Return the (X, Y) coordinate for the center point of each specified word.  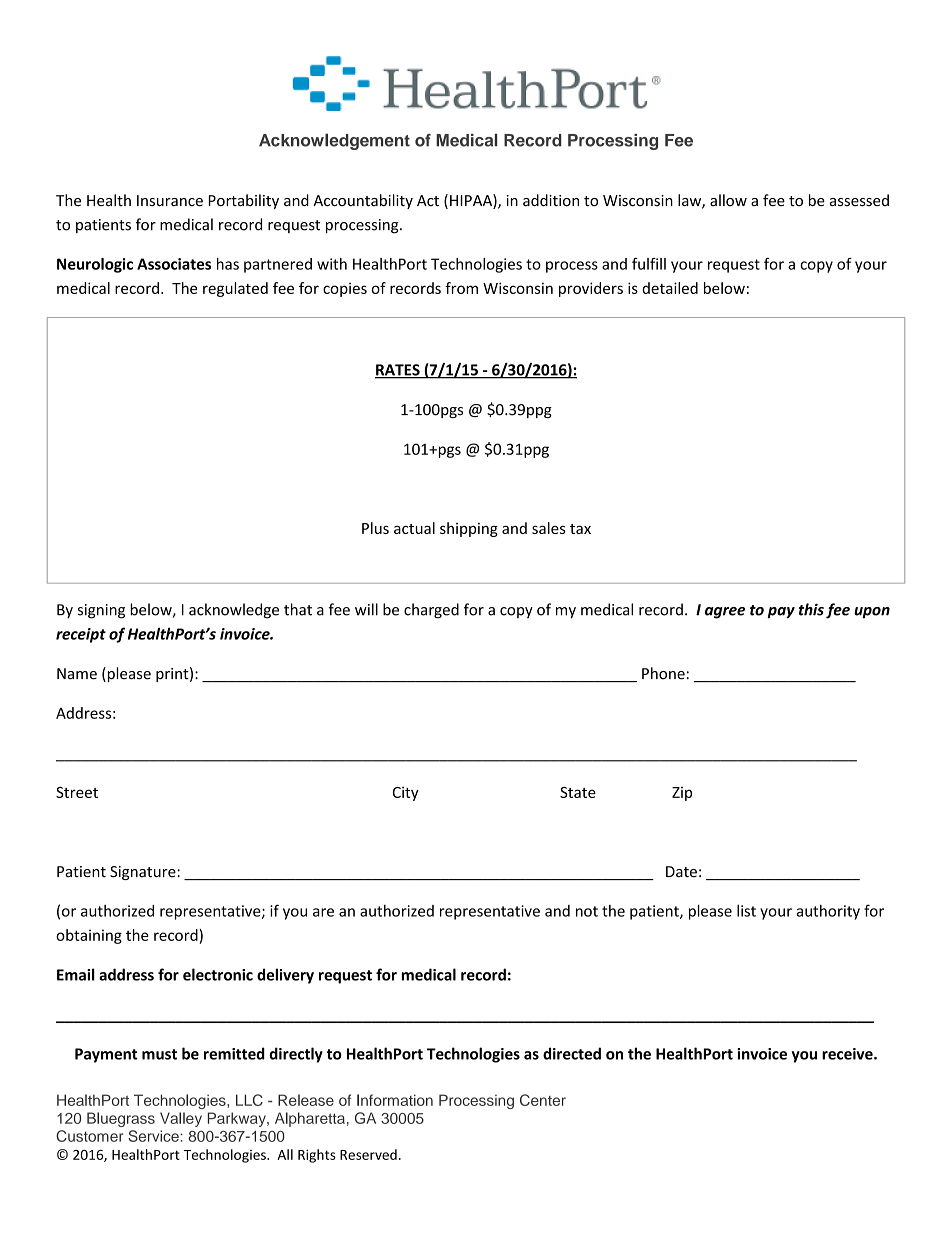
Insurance (170, 201)
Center (543, 1100)
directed (572, 1053)
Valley (181, 1119)
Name (77, 674)
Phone (663, 673)
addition (551, 200)
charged (431, 611)
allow (728, 200)
